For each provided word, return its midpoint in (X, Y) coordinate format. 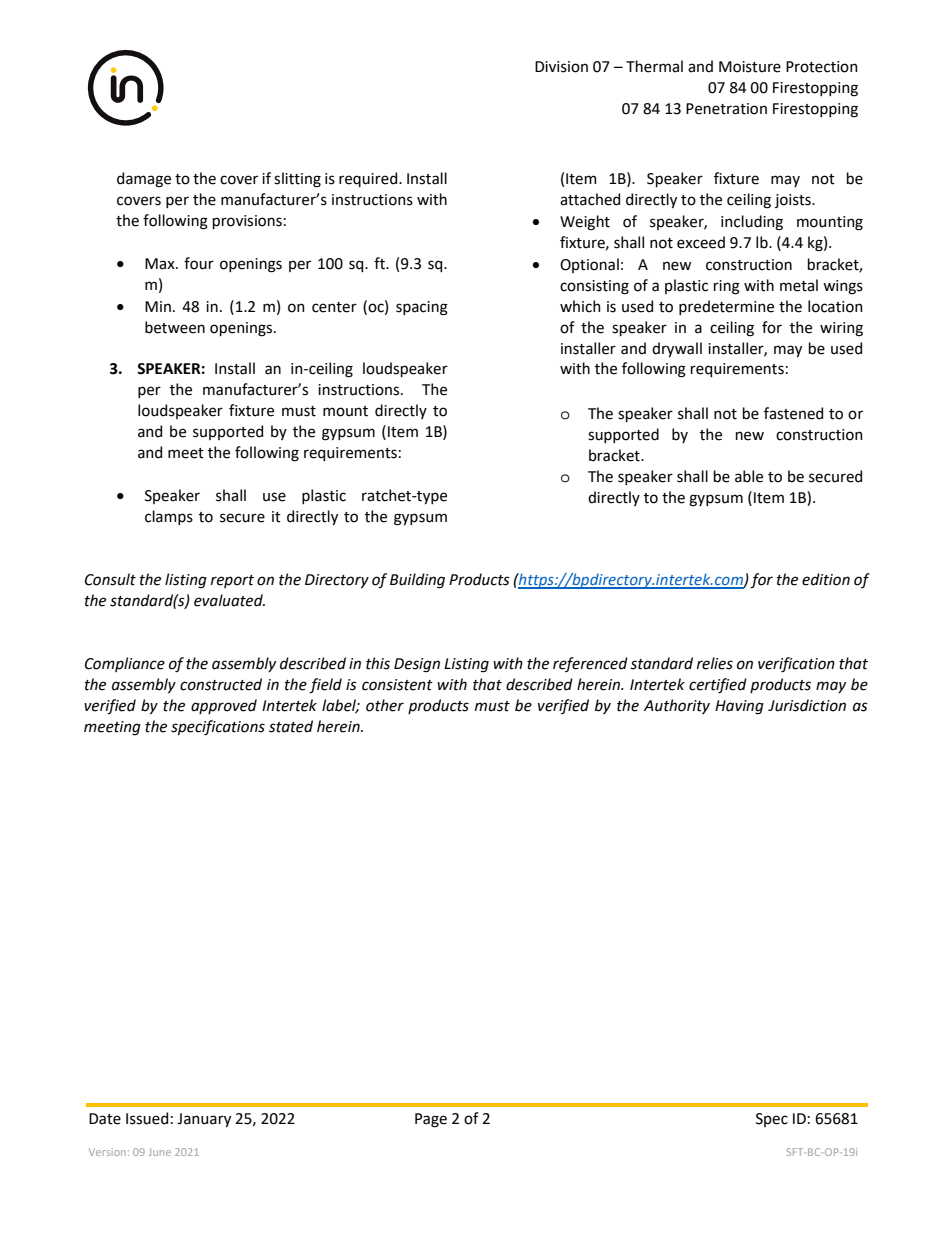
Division (561, 67)
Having (739, 707)
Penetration (726, 109)
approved (224, 706)
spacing (422, 308)
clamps (169, 517)
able (749, 476)
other (385, 705)
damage (144, 180)
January (204, 1120)
